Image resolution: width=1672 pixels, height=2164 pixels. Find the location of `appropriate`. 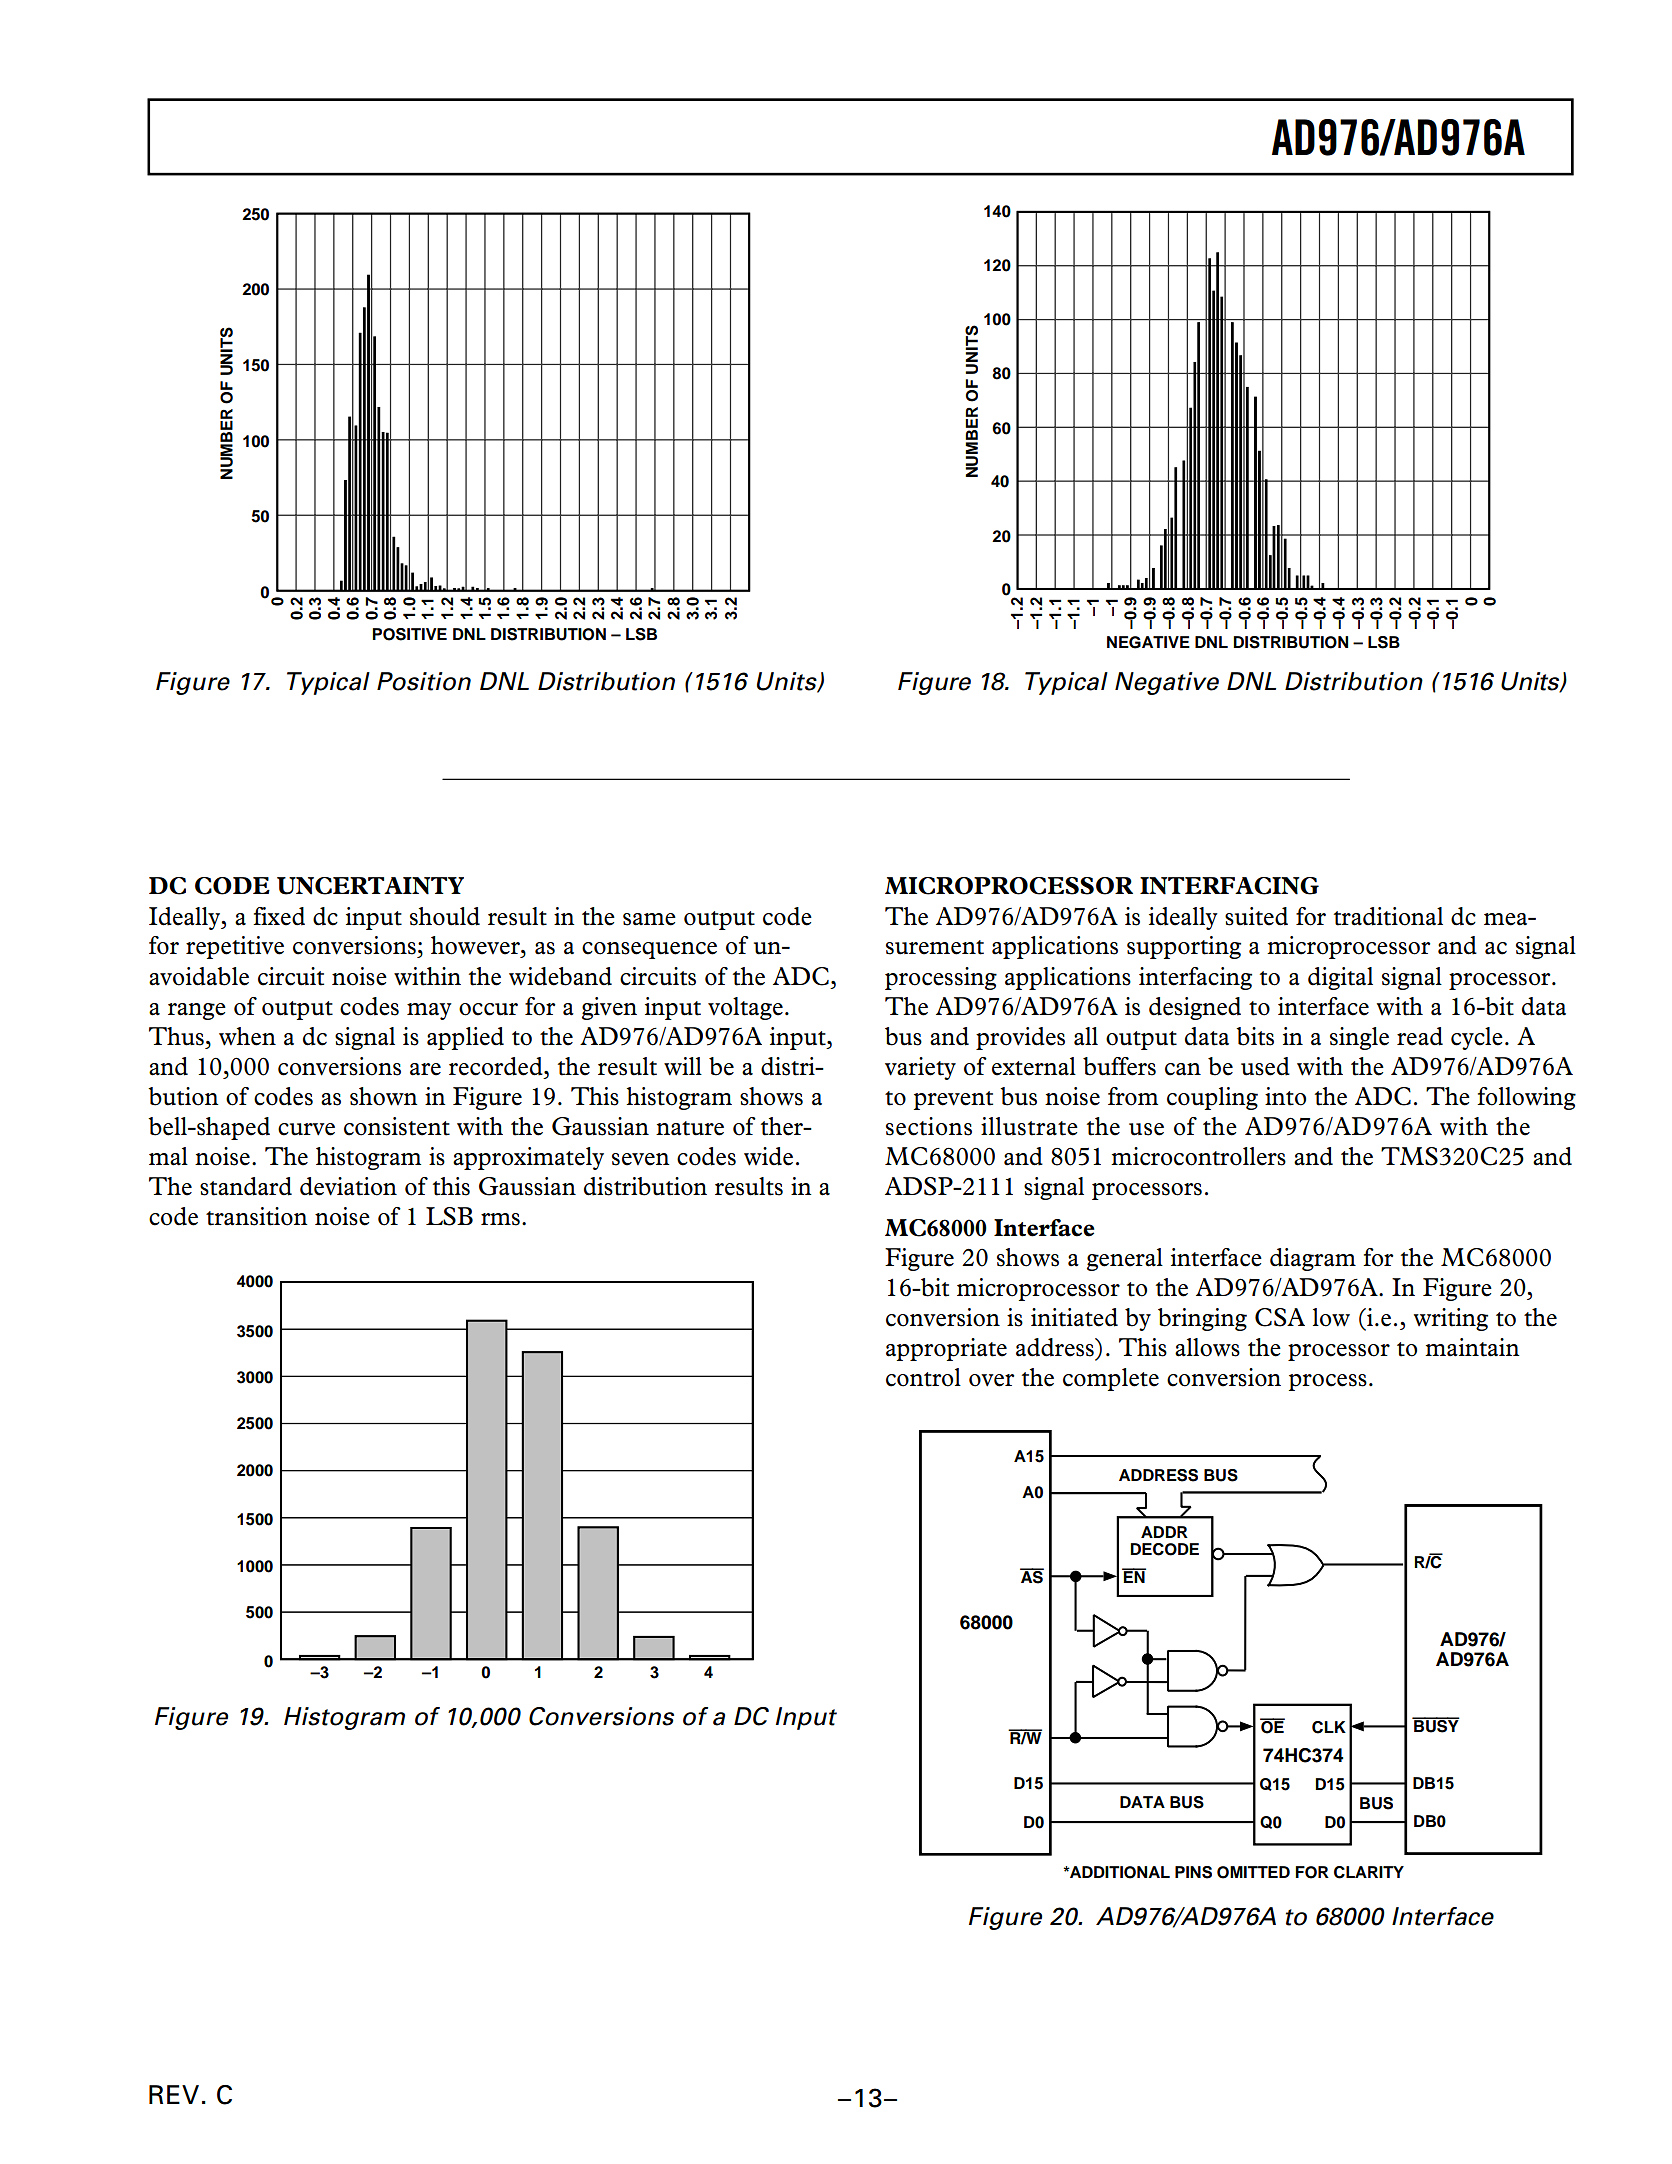

appropriate is located at coordinates (946, 1349).
